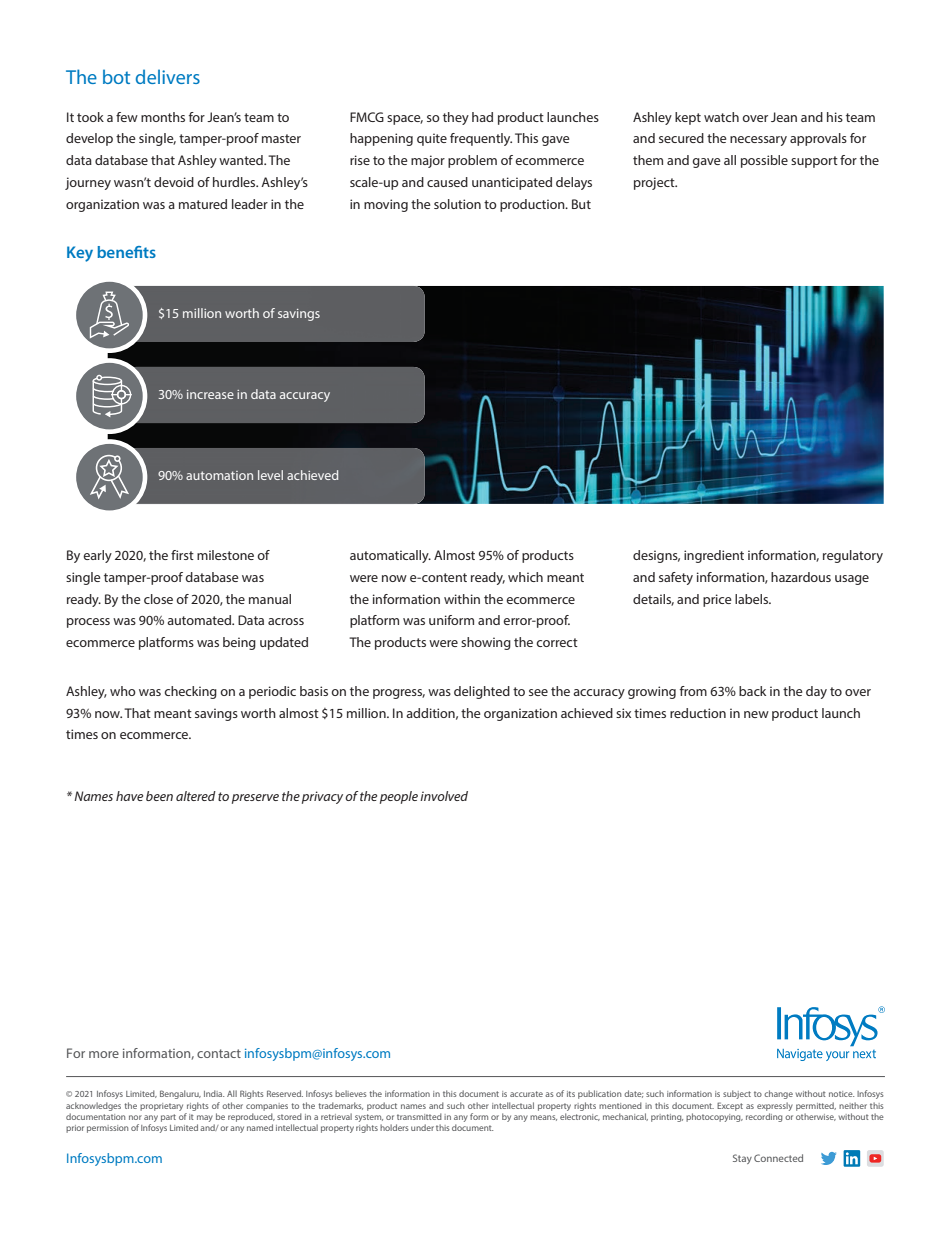  What do you see at coordinates (721, 117) in the document?
I see `watch` at bounding box center [721, 117].
